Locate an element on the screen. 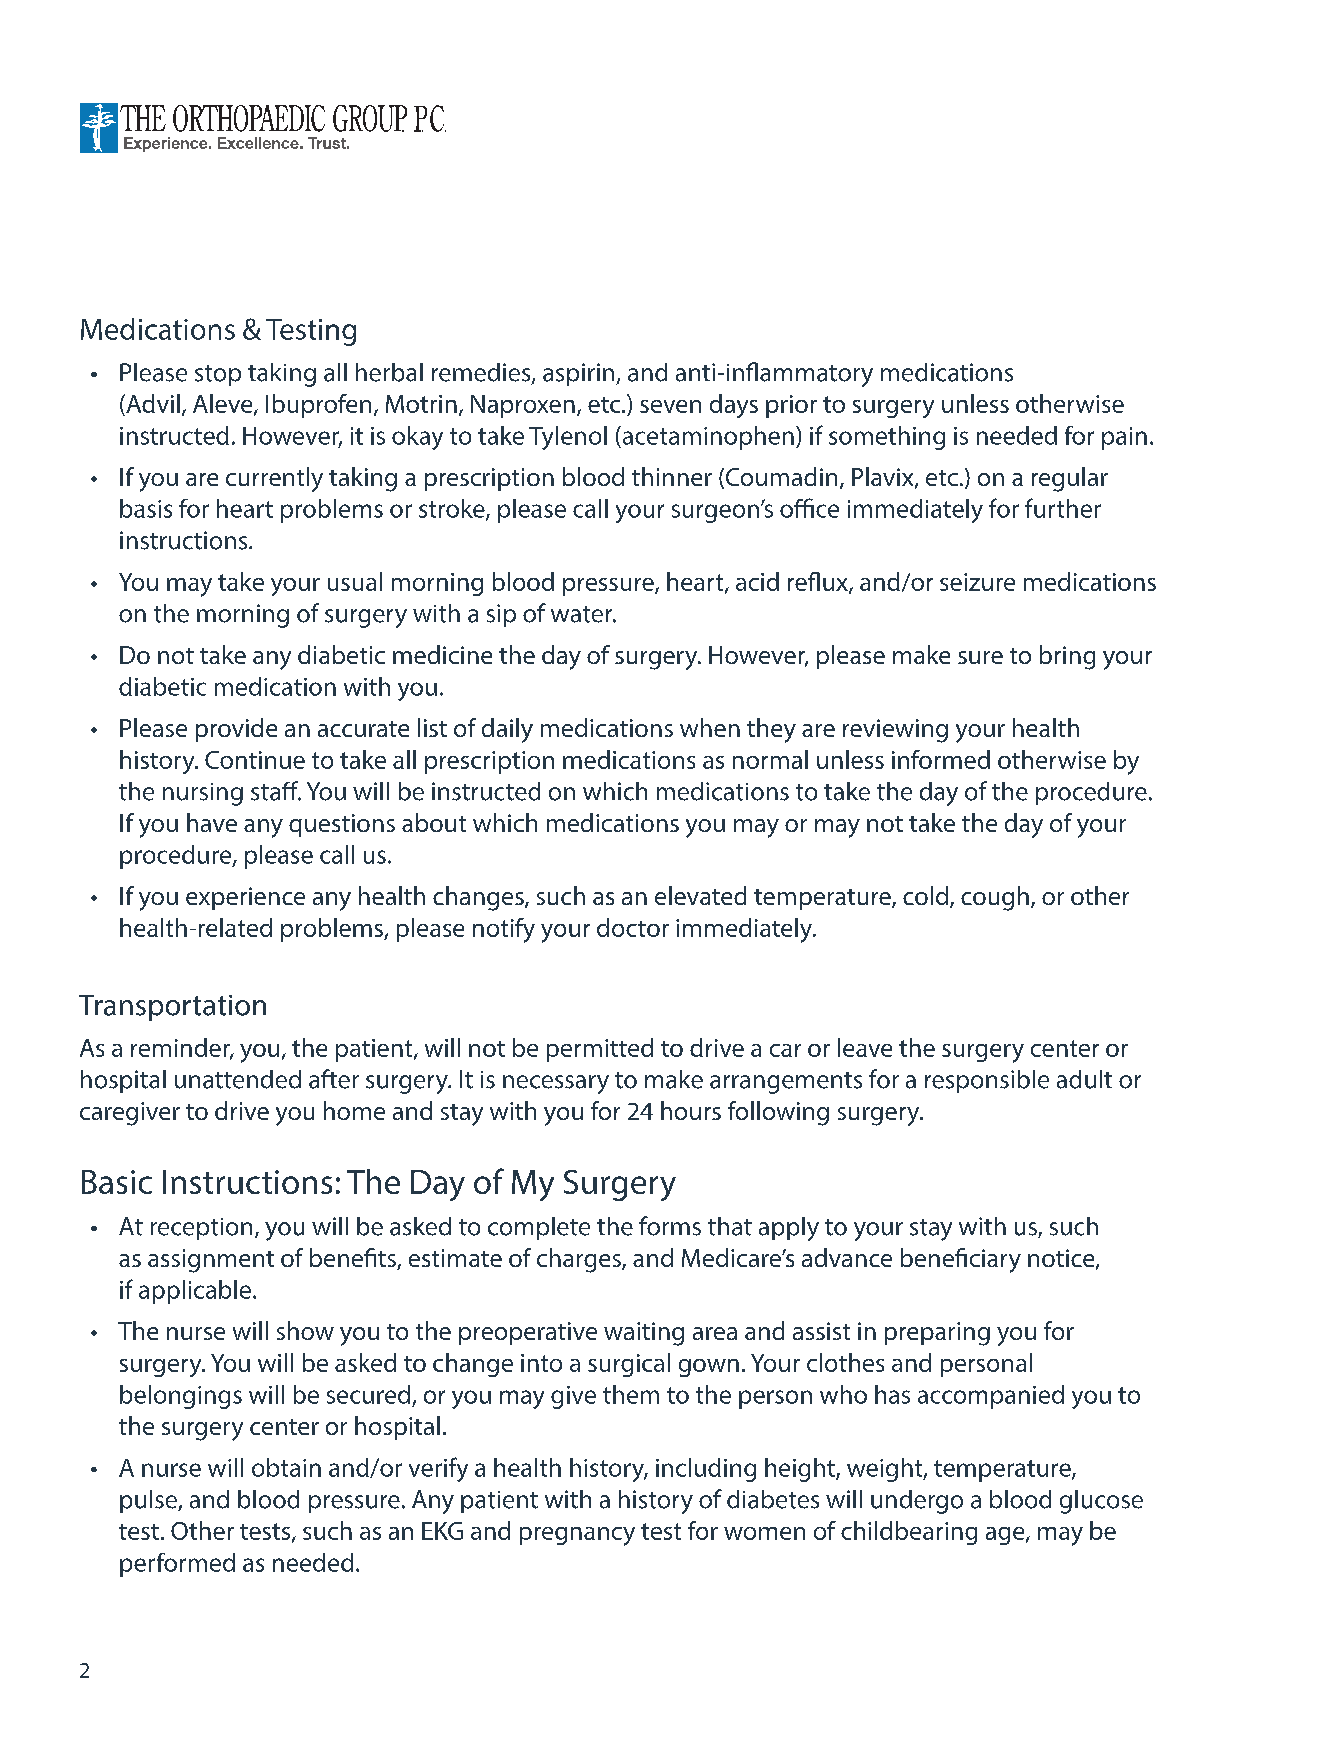  Continue is located at coordinates (255, 760).
